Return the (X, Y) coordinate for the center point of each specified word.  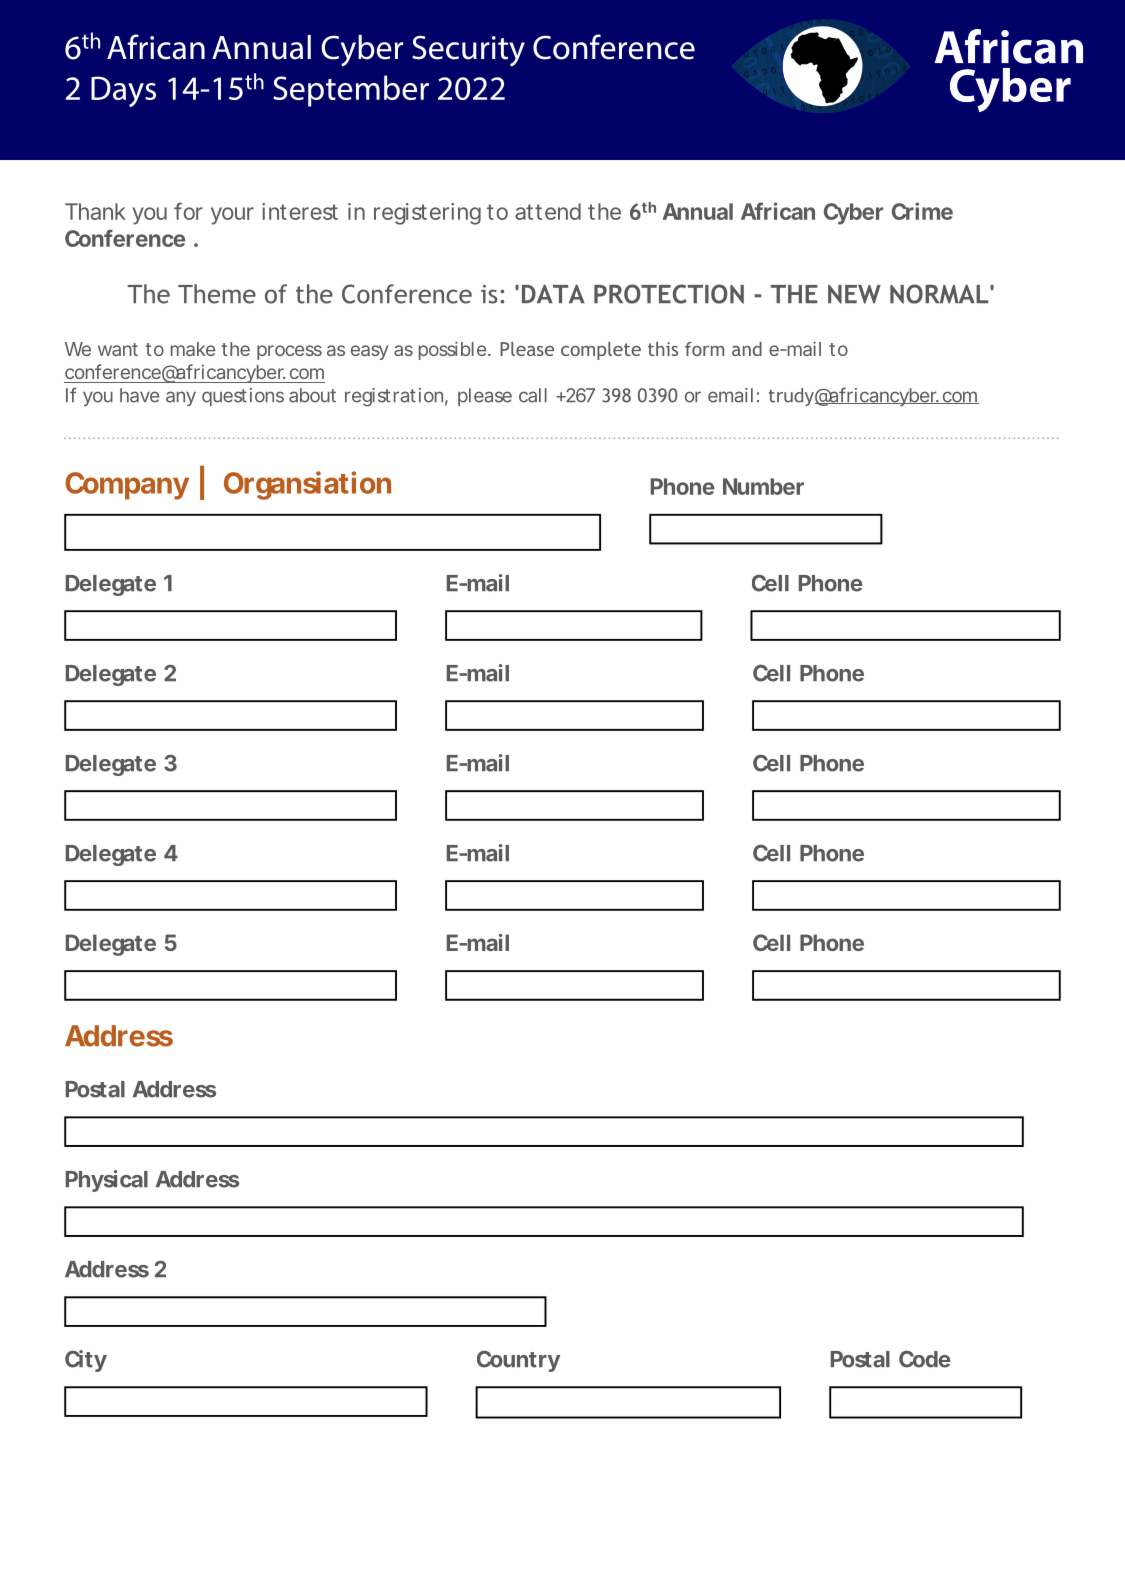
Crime (922, 211)
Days (123, 91)
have (139, 395)
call (533, 395)
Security (468, 51)
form (704, 349)
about (312, 395)
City (86, 1361)
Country (518, 1361)
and (747, 349)
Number (763, 486)
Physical (107, 1181)
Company (127, 486)
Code (925, 1359)
